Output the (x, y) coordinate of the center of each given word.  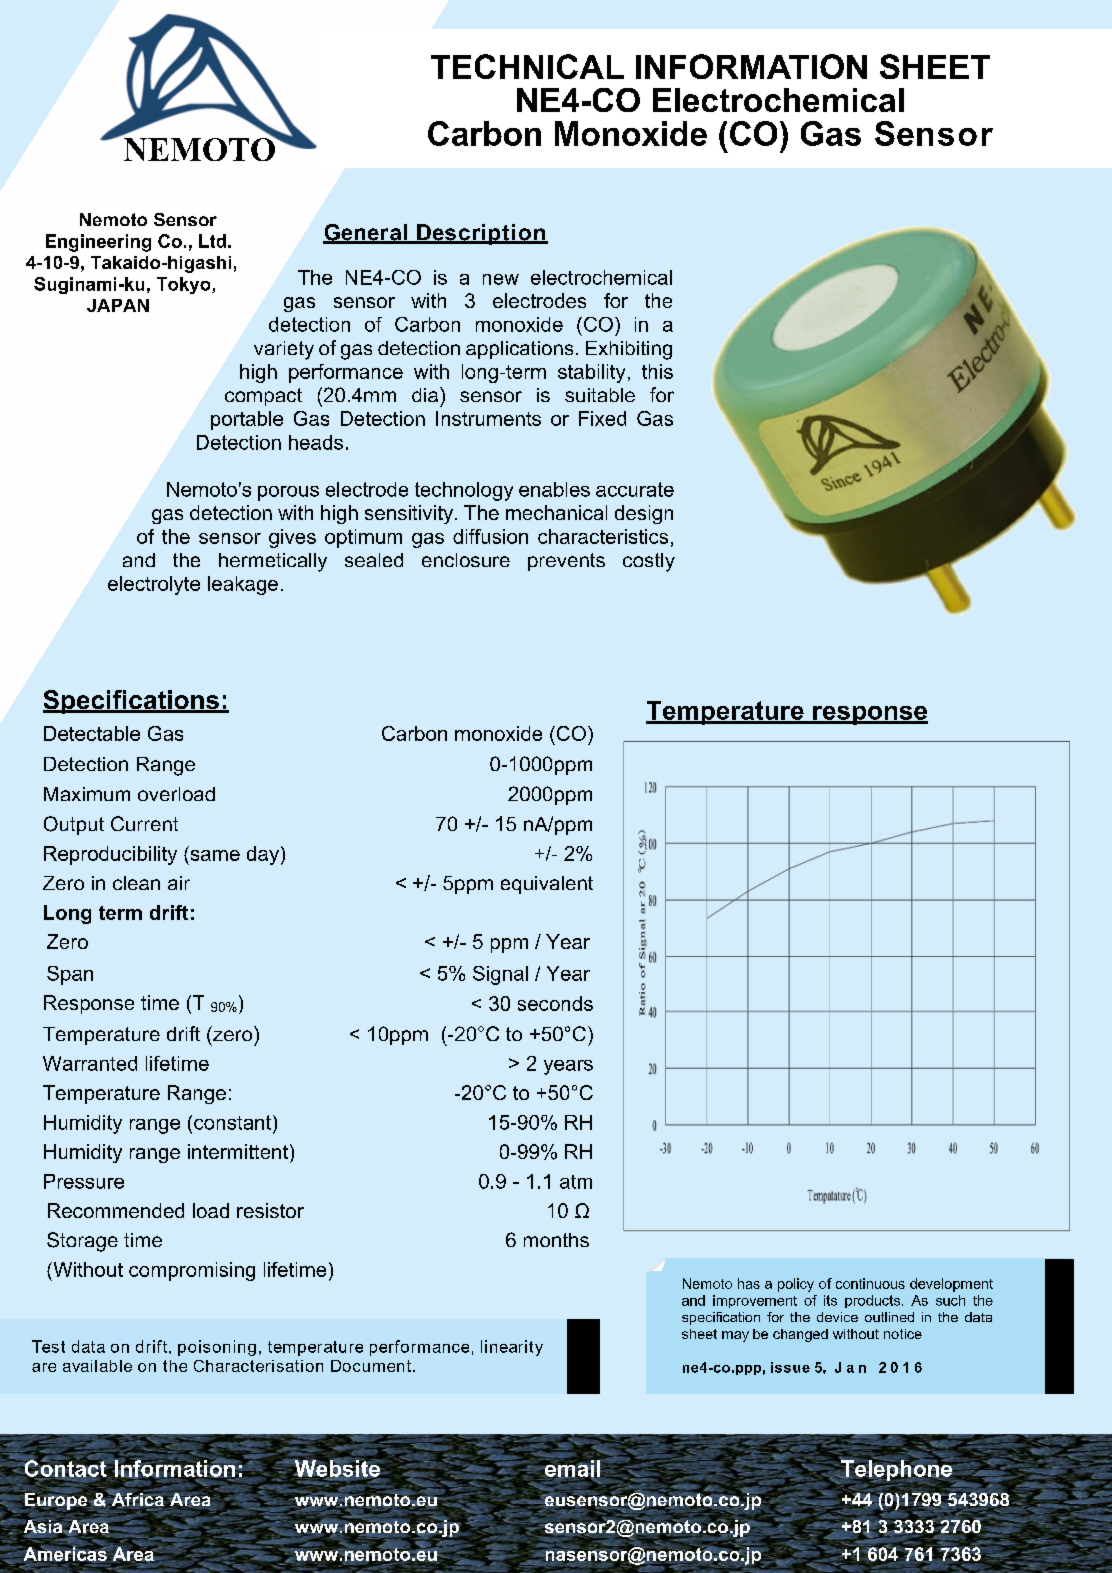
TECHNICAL (527, 66)
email (571, 1468)
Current (144, 823)
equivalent (547, 885)
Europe (56, 1501)
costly (649, 562)
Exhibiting (629, 350)
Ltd (212, 241)
